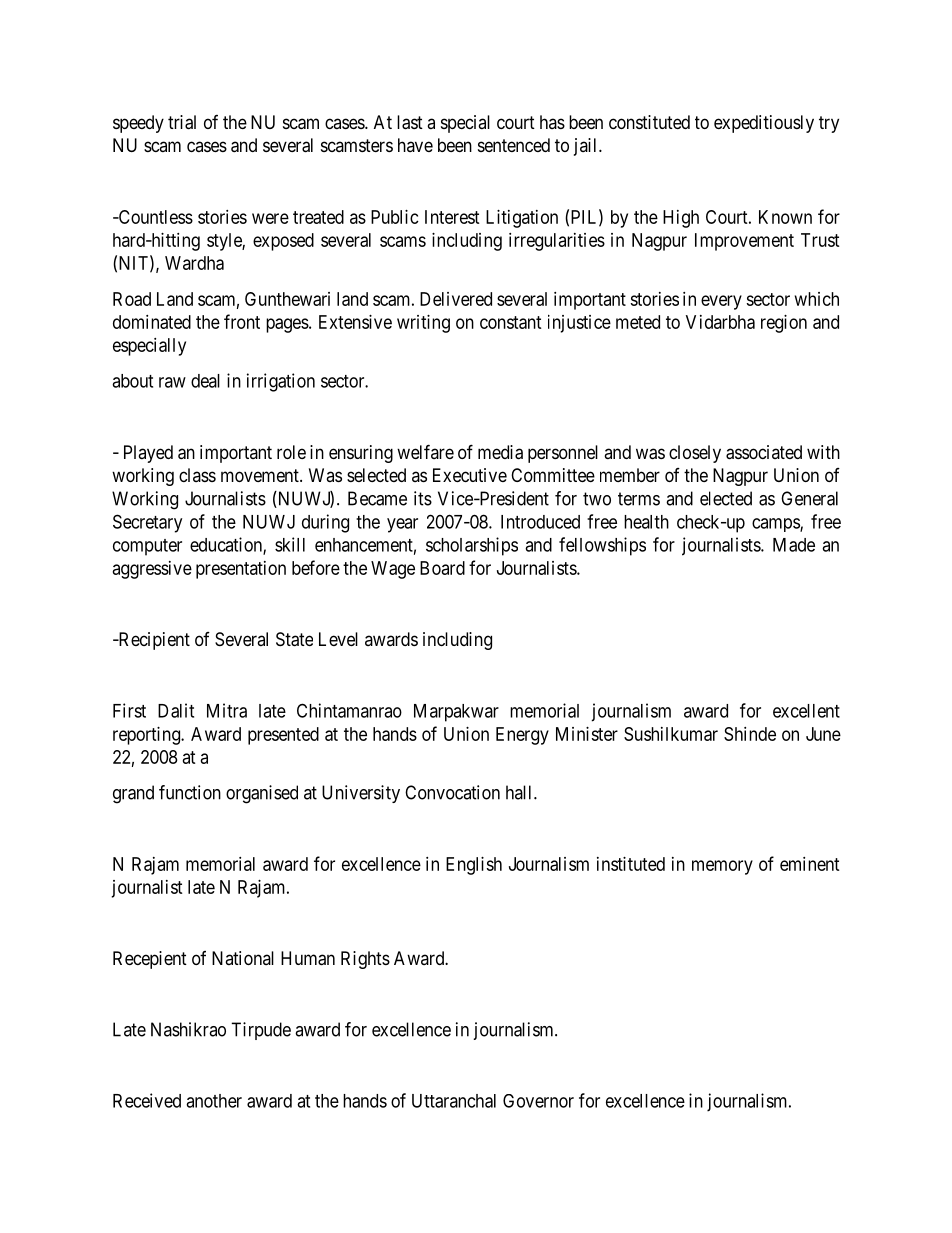 The width and height of the image is (952, 1233). What do you see at coordinates (784, 324) in the image?
I see `region` at bounding box center [784, 324].
